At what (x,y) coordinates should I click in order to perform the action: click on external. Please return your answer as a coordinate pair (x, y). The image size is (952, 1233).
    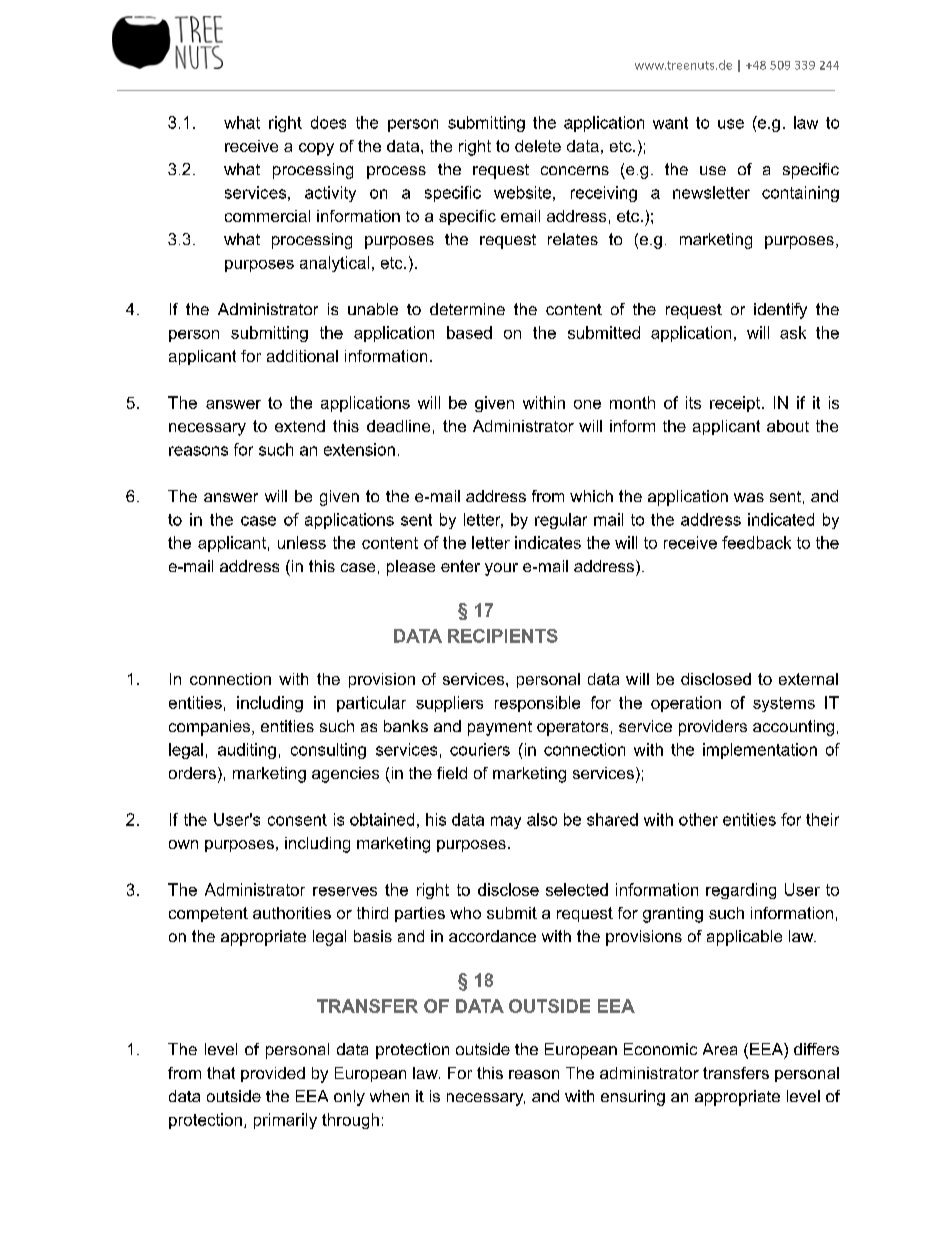
    Looking at the image, I should click on (808, 679).
